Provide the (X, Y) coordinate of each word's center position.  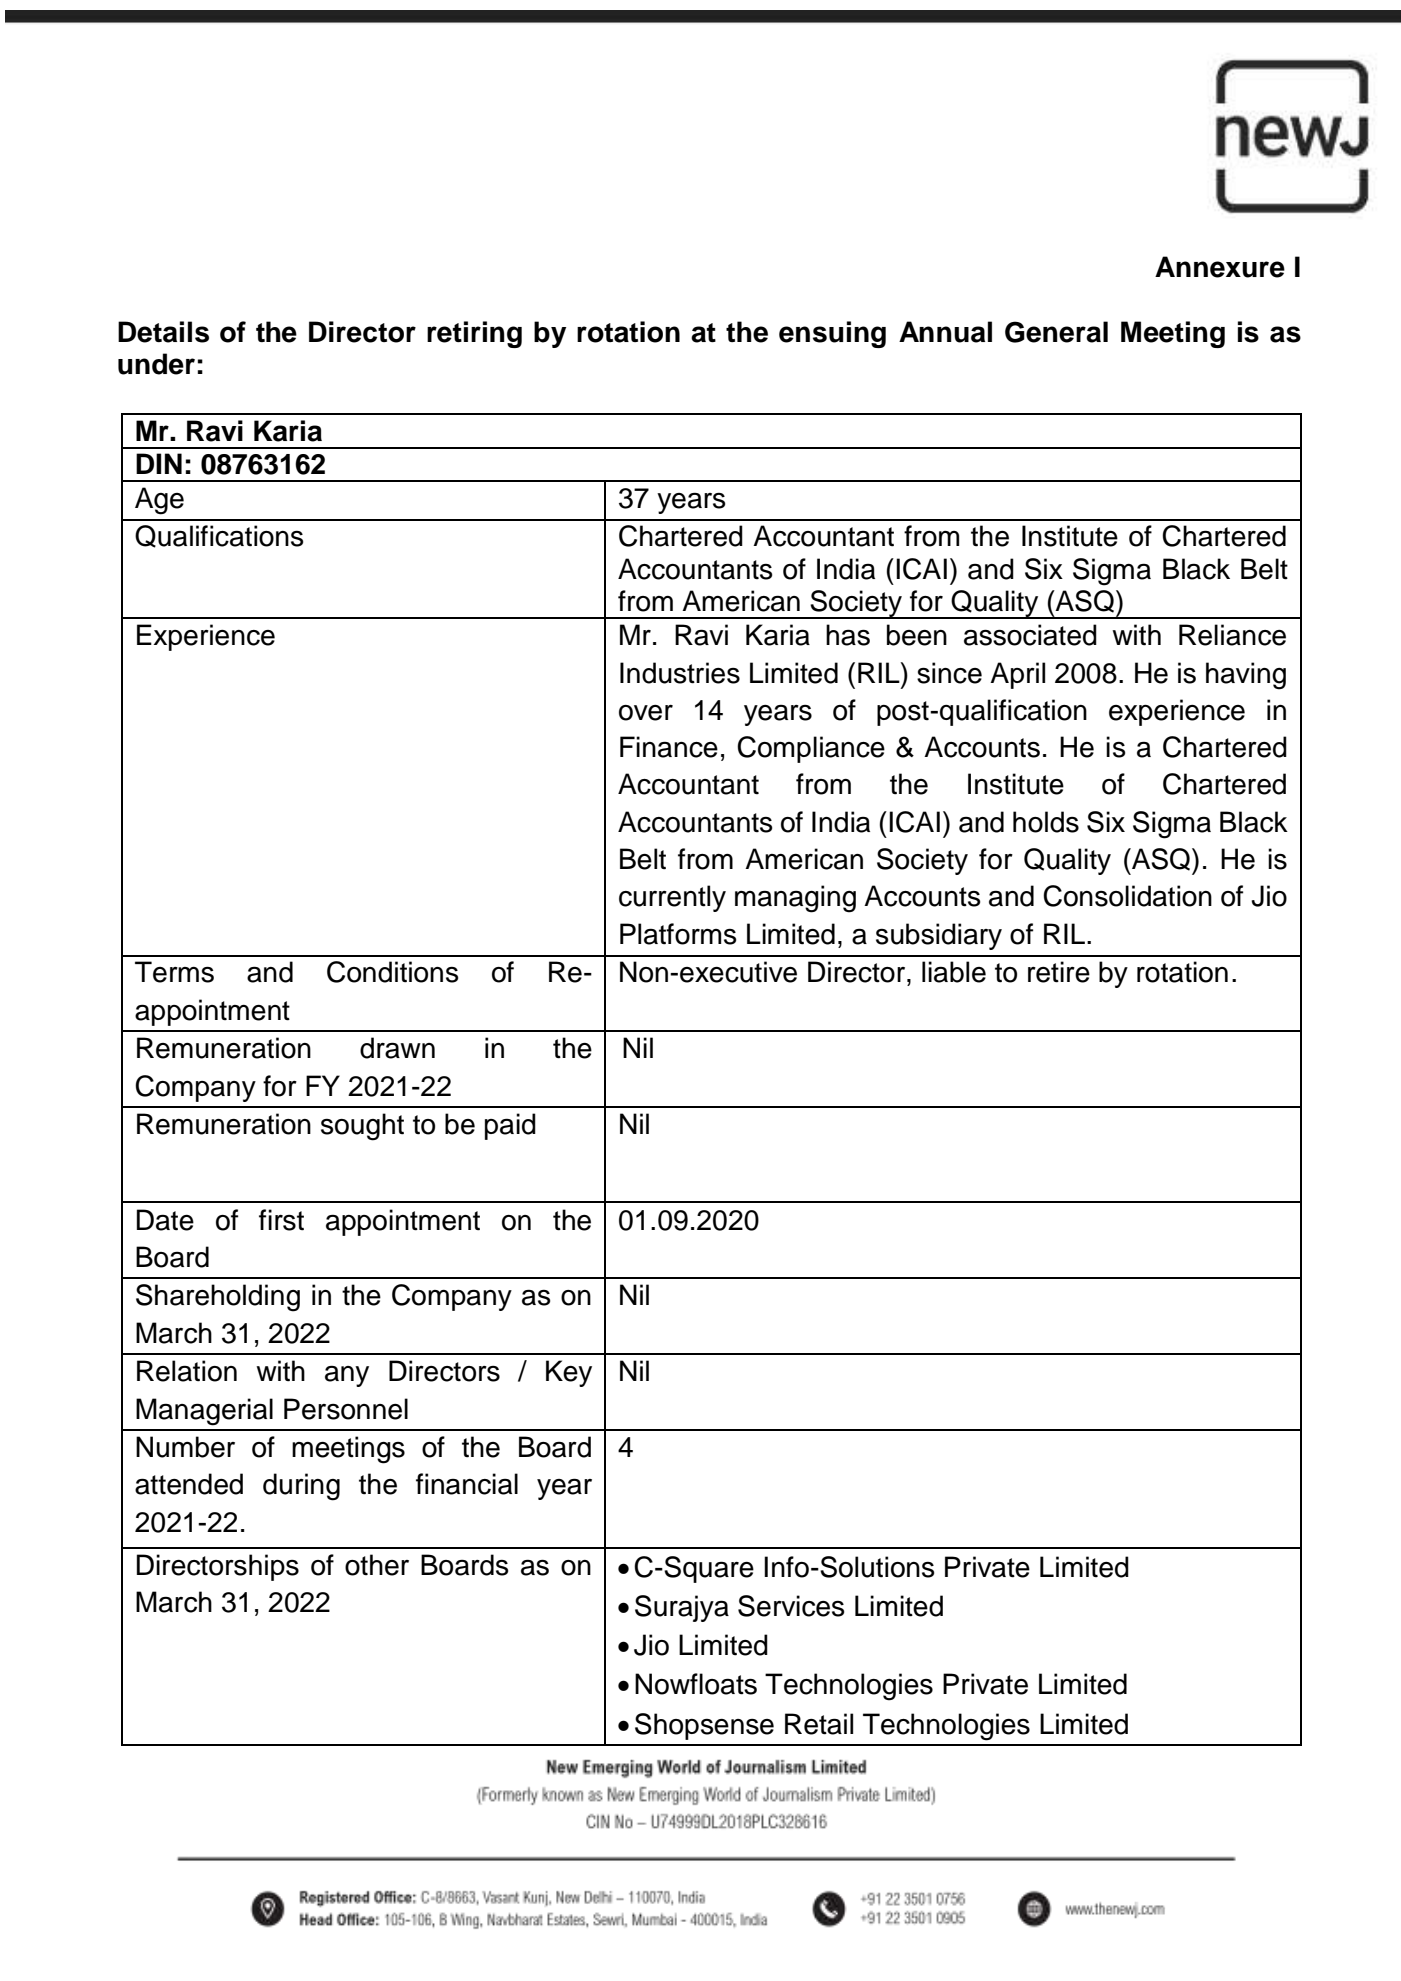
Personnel (346, 1409)
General (1056, 332)
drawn (397, 1048)
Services (791, 1606)
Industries (680, 673)
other (377, 1565)
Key (569, 1373)
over (646, 713)
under (156, 364)
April (1017, 675)
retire (1059, 972)
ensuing (832, 334)
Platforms (678, 934)
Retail (819, 1724)
